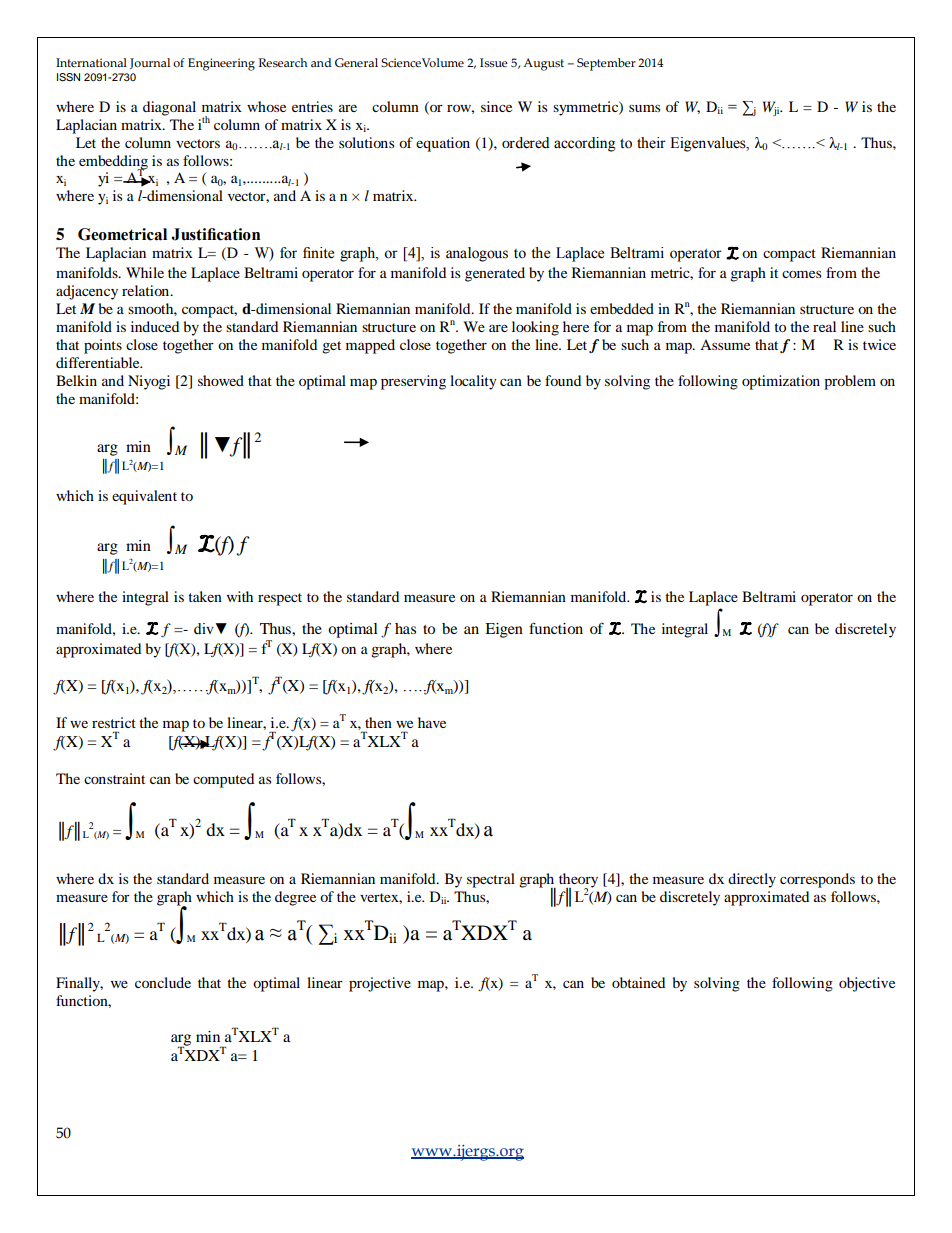  Describe the element at coordinates (824, 326) in the document. I see `real` at that location.
